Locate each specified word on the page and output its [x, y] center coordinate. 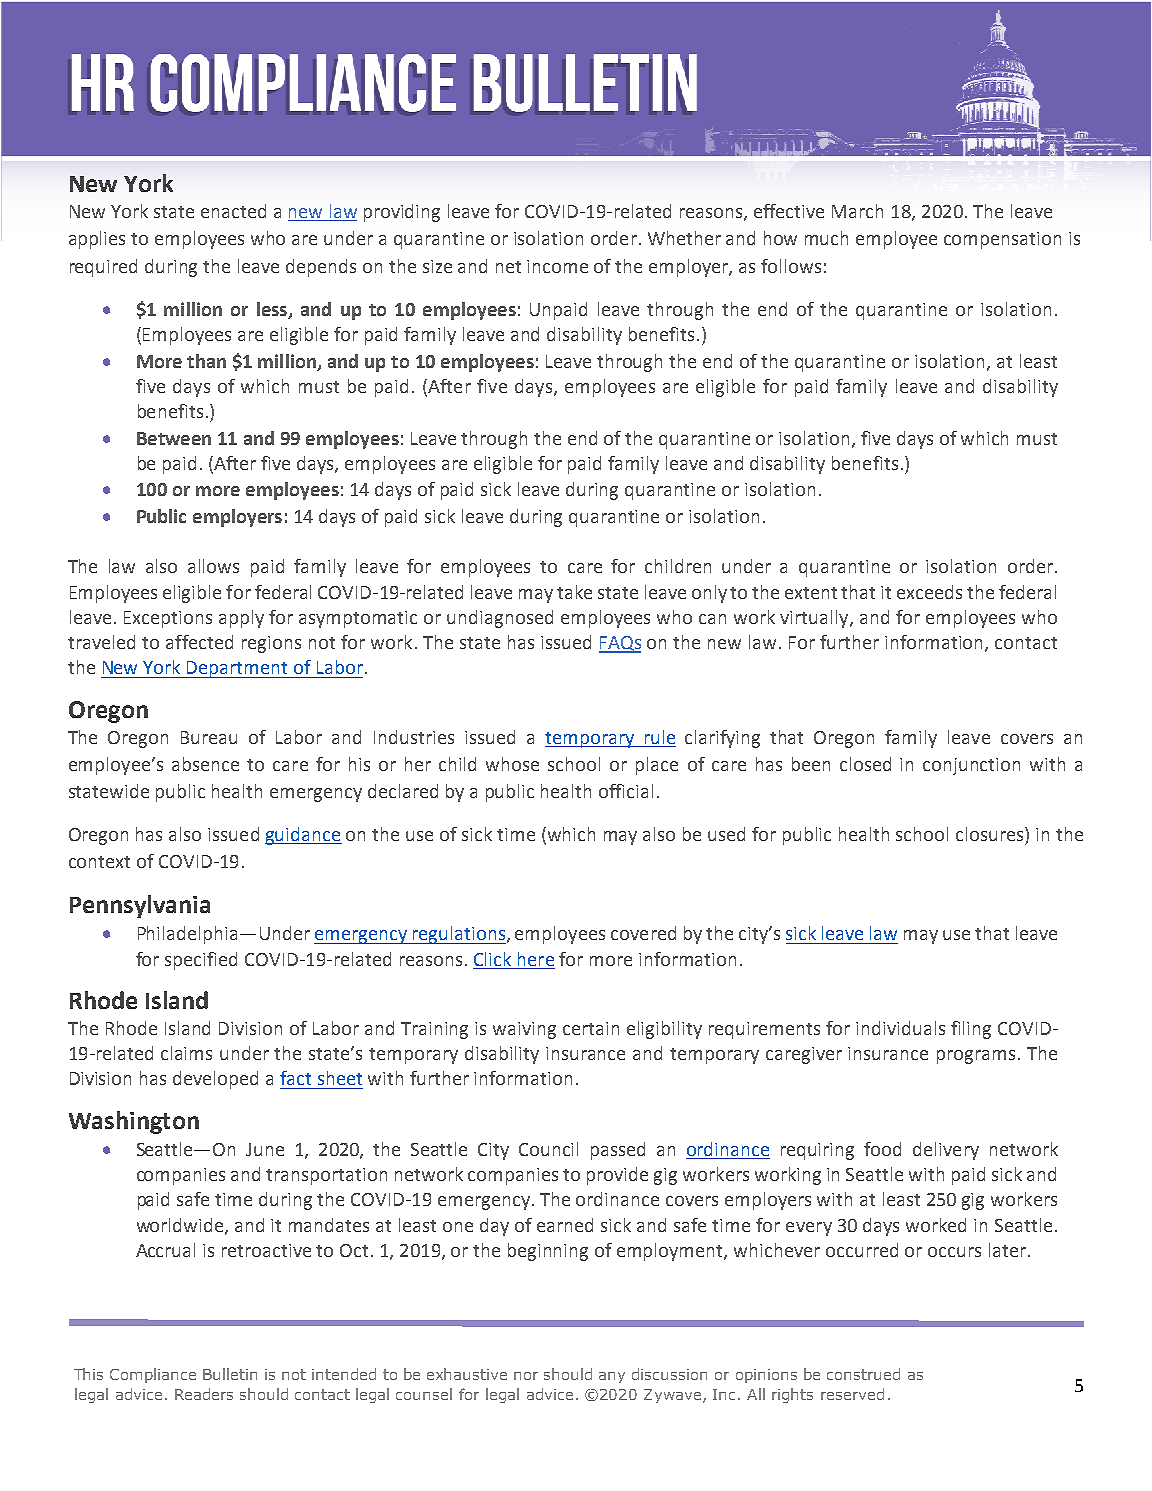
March [857, 211]
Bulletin [230, 1374]
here [536, 959]
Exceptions [168, 619]
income [557, 266]
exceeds [929, 592]
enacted [233, 211]
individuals [900, 1028]
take [574, 592]
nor [526, 1376]
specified [201, 961]
